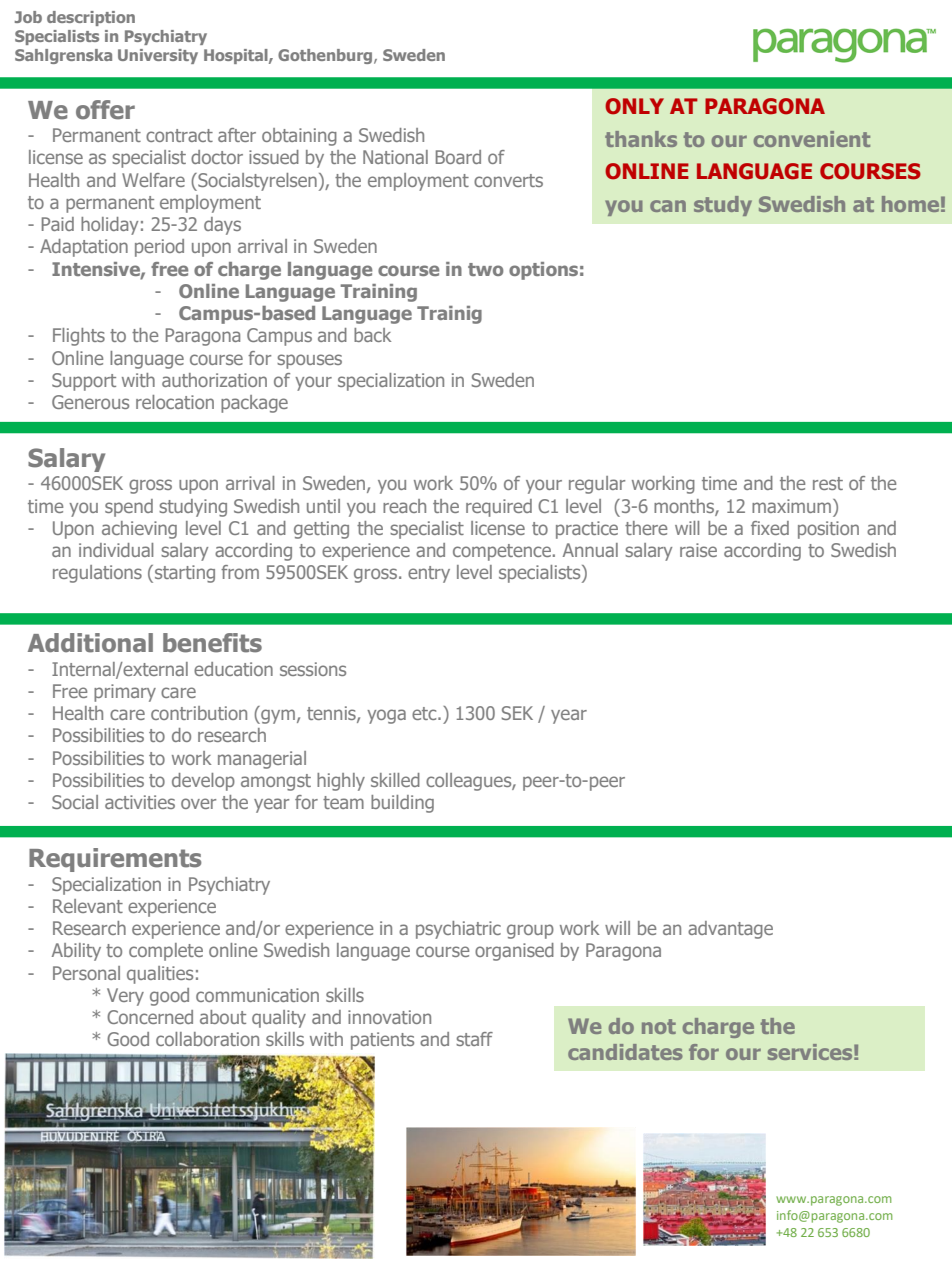 This screenshot has height=1270, width=952. I want to click on back, so click(372, 335).
